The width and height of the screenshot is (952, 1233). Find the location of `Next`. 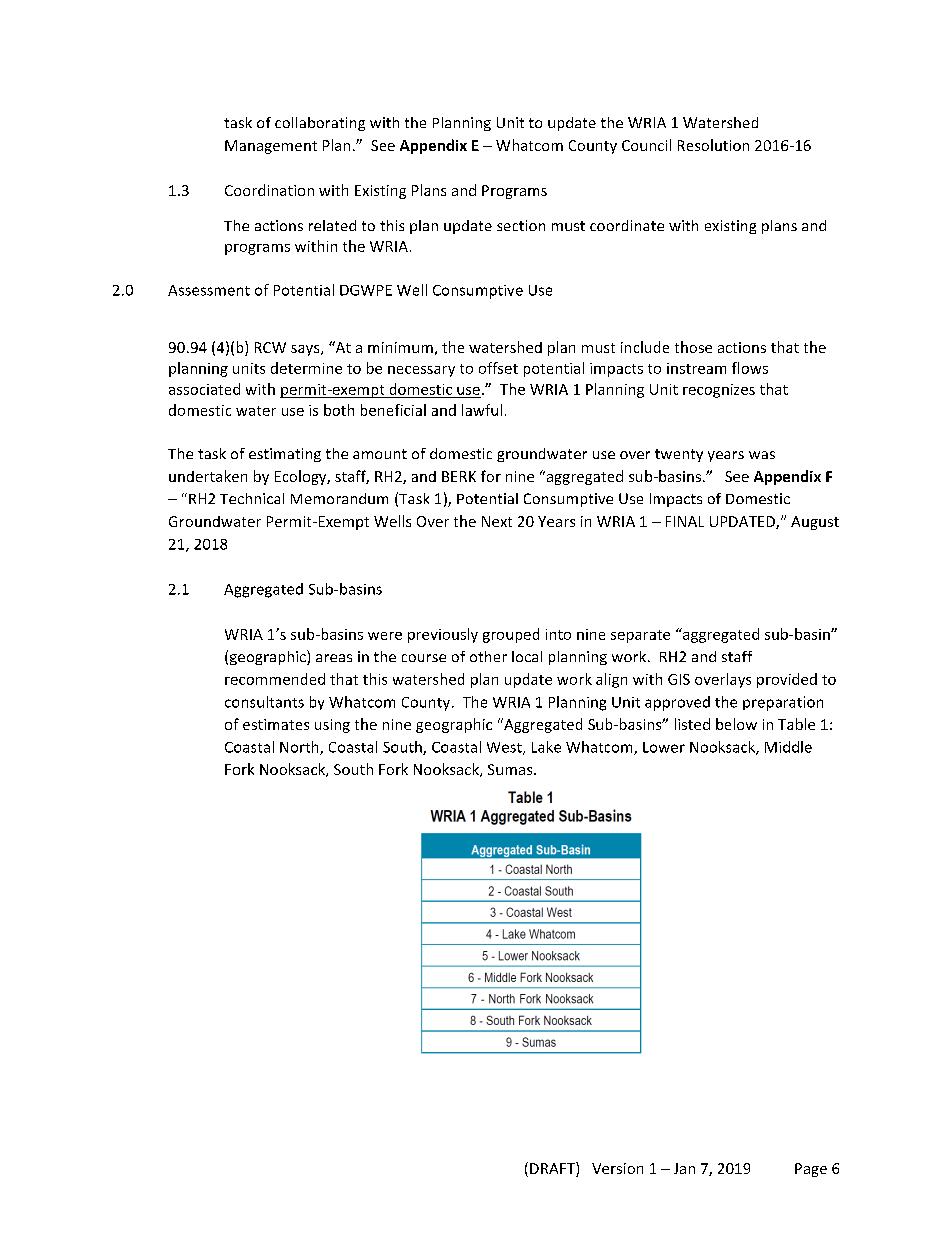

Next is located at coordinates (497, 521).
